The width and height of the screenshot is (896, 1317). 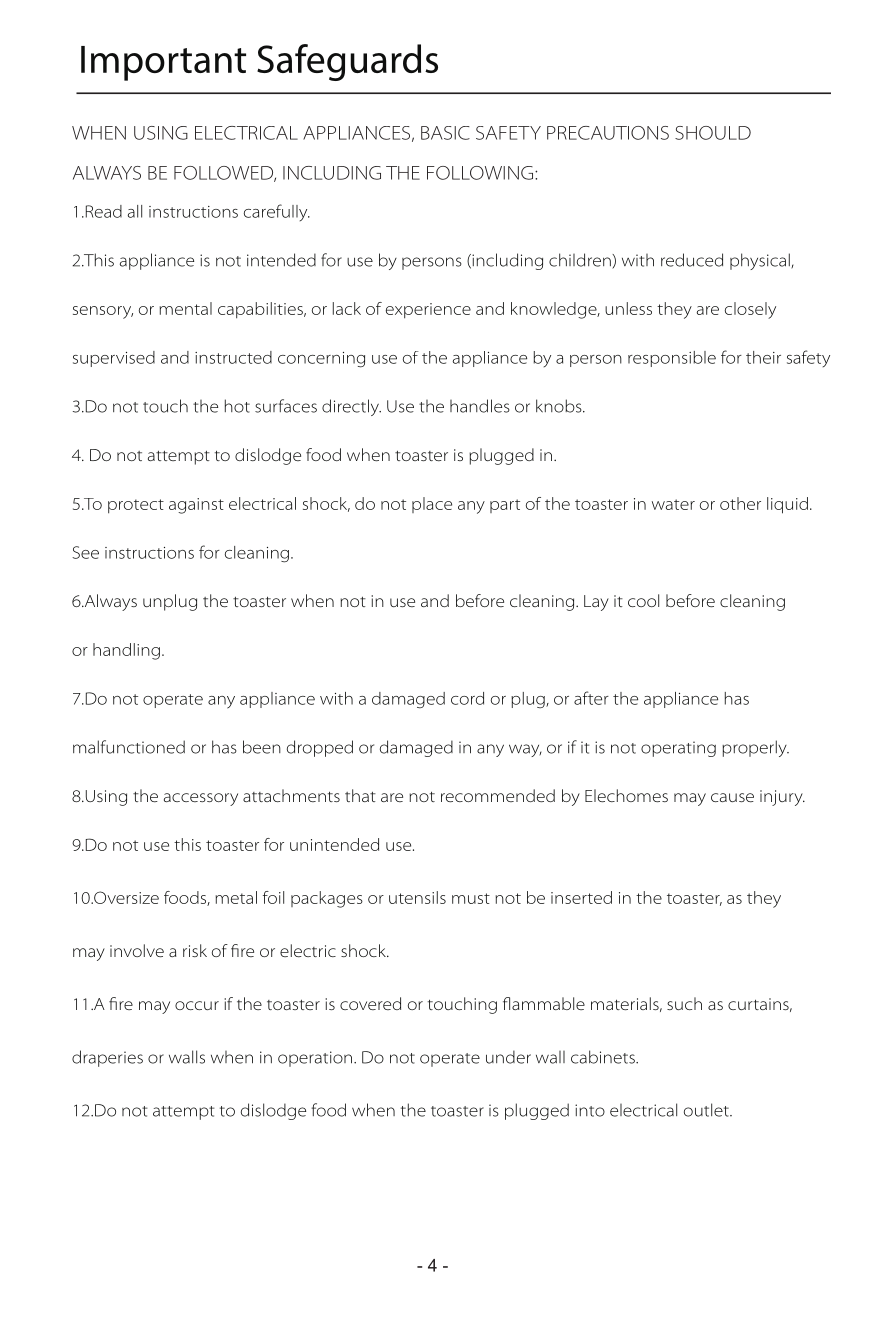 What do you see at coordinates (508, 1057) in the screenshot?
I see `under` at bounding box center [508, 1057].
